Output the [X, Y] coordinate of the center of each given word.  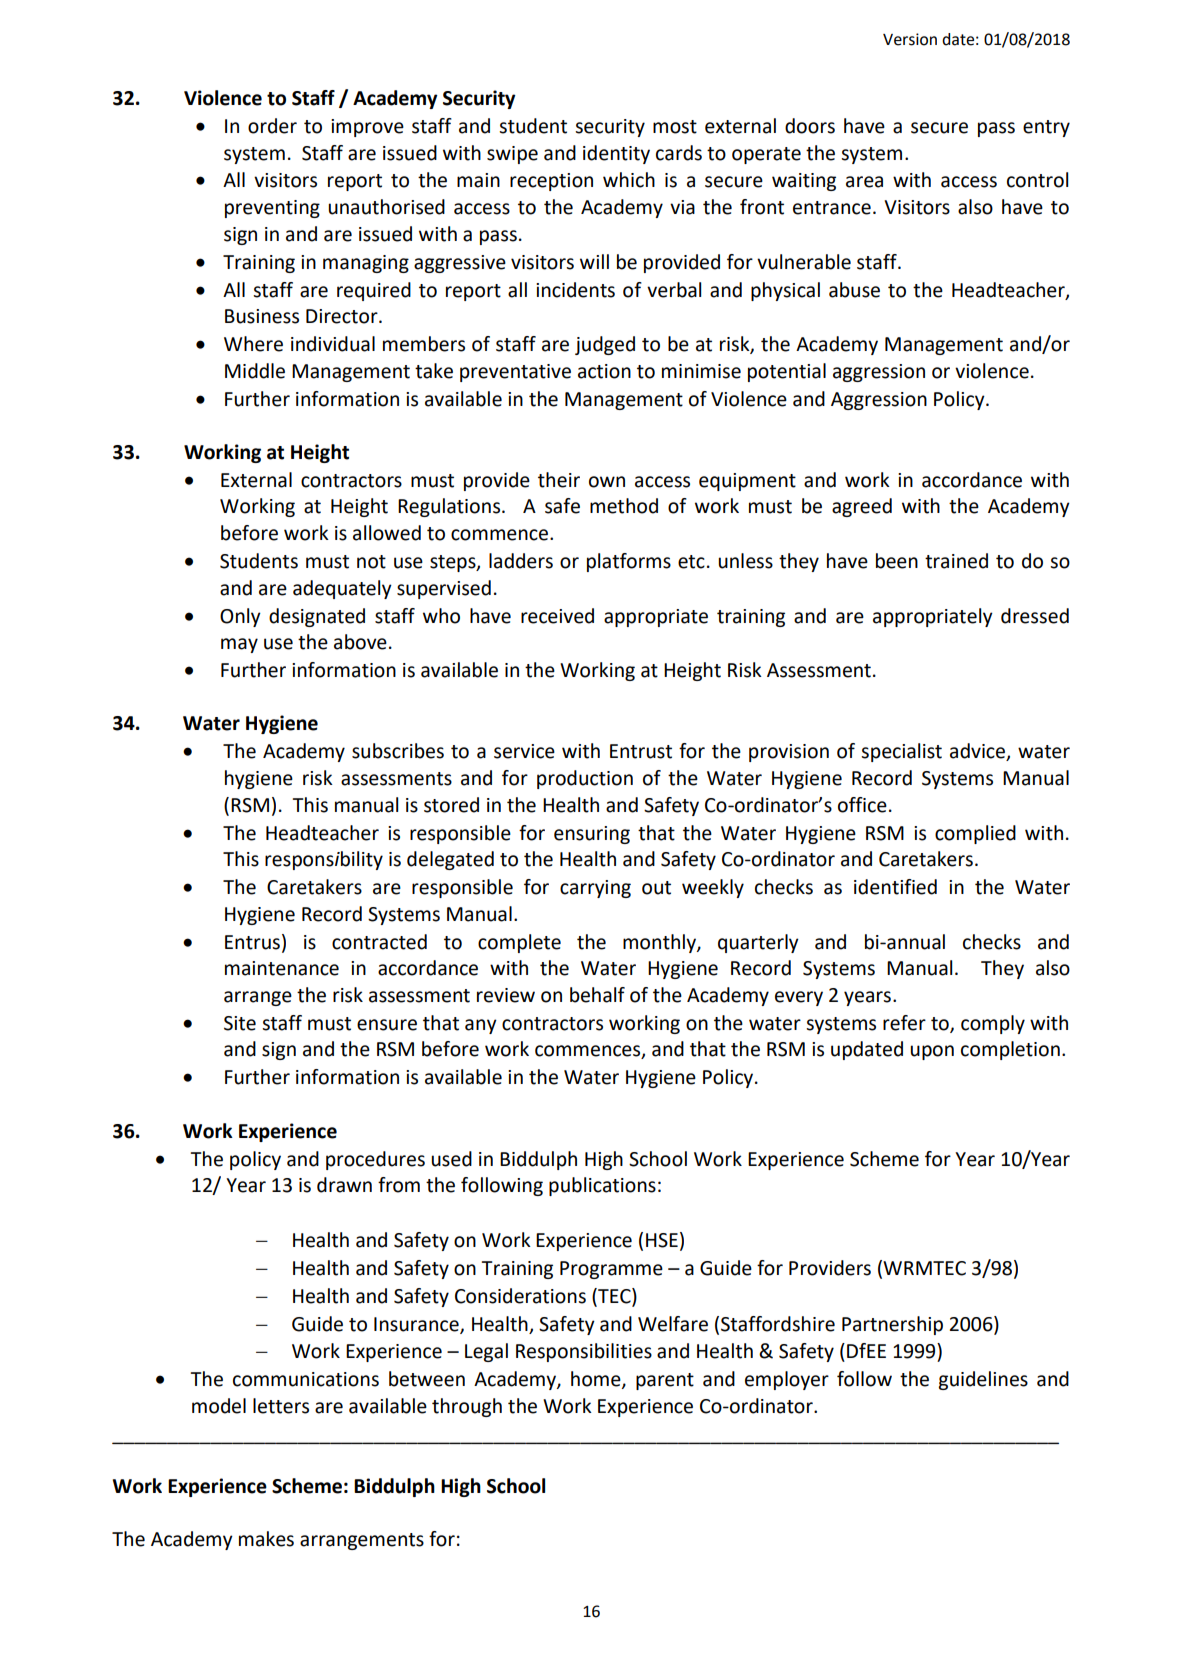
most [675, 127]
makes [266, 1539]
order [272, 126]
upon [932, 1052]
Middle [255, 371]
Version [910, 39]
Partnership [892, 1325]
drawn [344, 1185]
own [607, 482]
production [585, 779]
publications [602, 1186]
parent [665, 1381]
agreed [862, 507]
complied [975, 834]
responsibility [324, 860]
